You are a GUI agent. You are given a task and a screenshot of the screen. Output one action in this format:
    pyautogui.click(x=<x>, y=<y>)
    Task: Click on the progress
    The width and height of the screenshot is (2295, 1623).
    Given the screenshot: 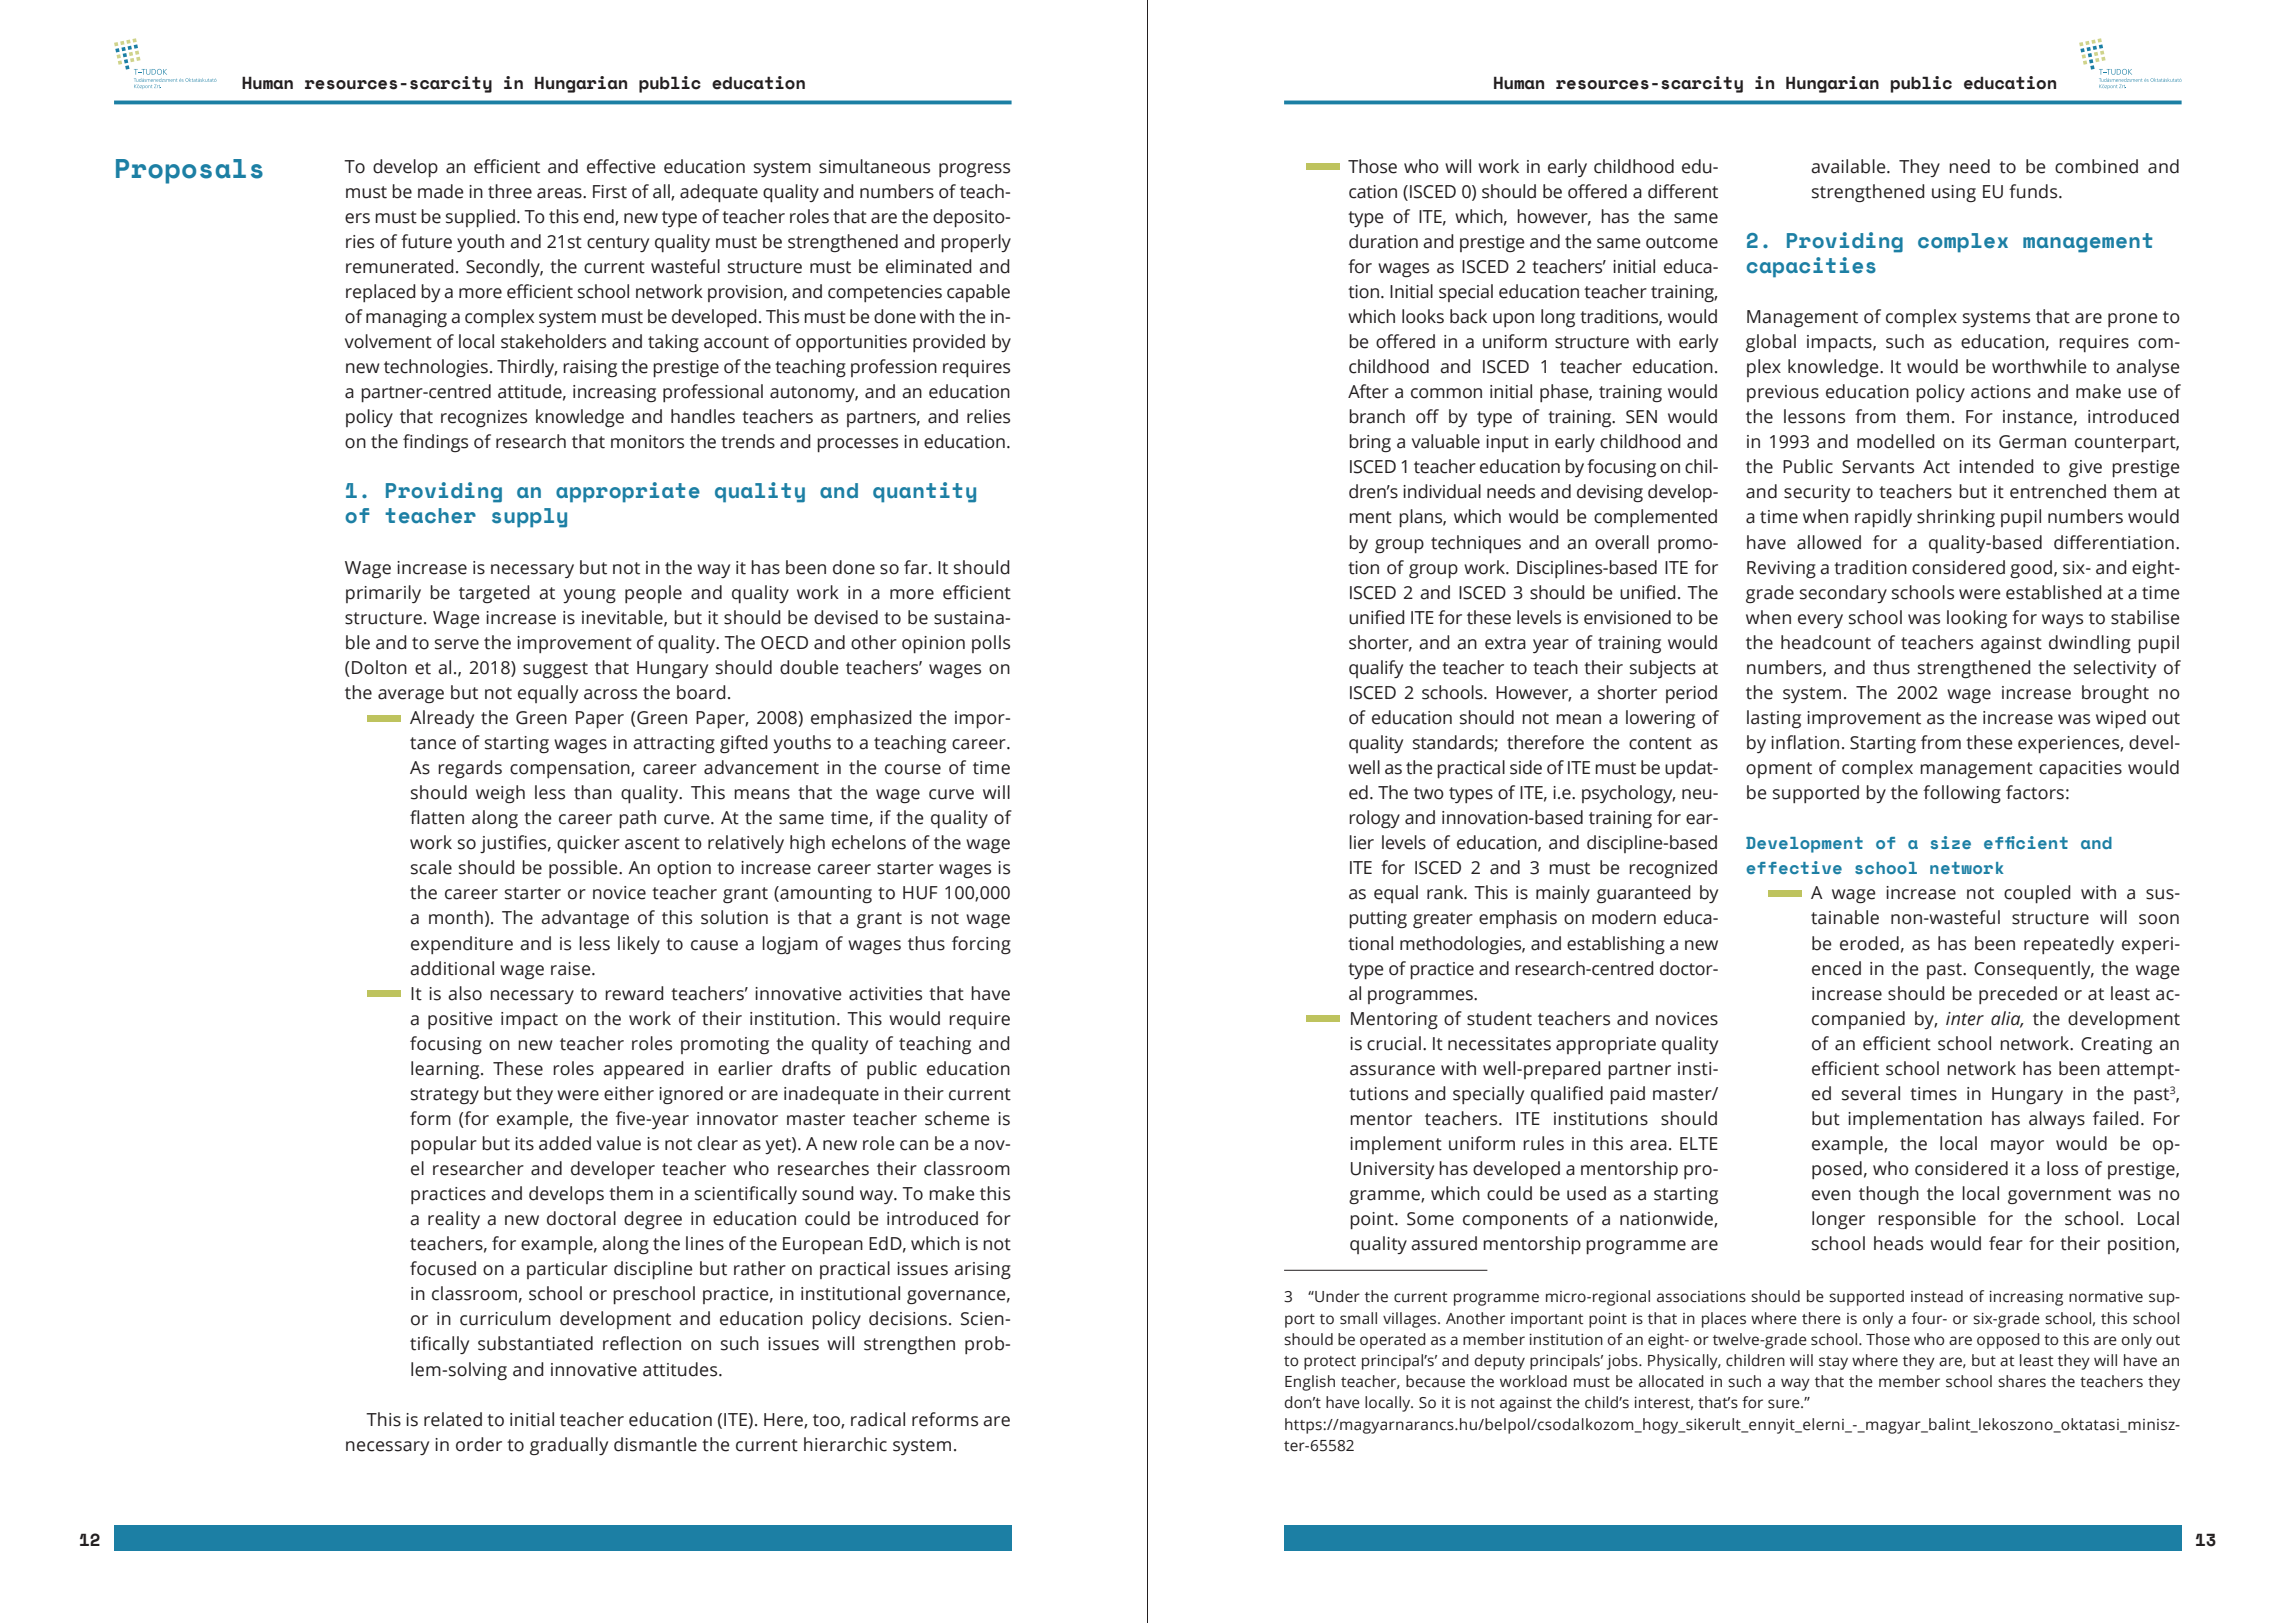 What is the action you would take?
    pyautogui.click(x=974, y=170)
